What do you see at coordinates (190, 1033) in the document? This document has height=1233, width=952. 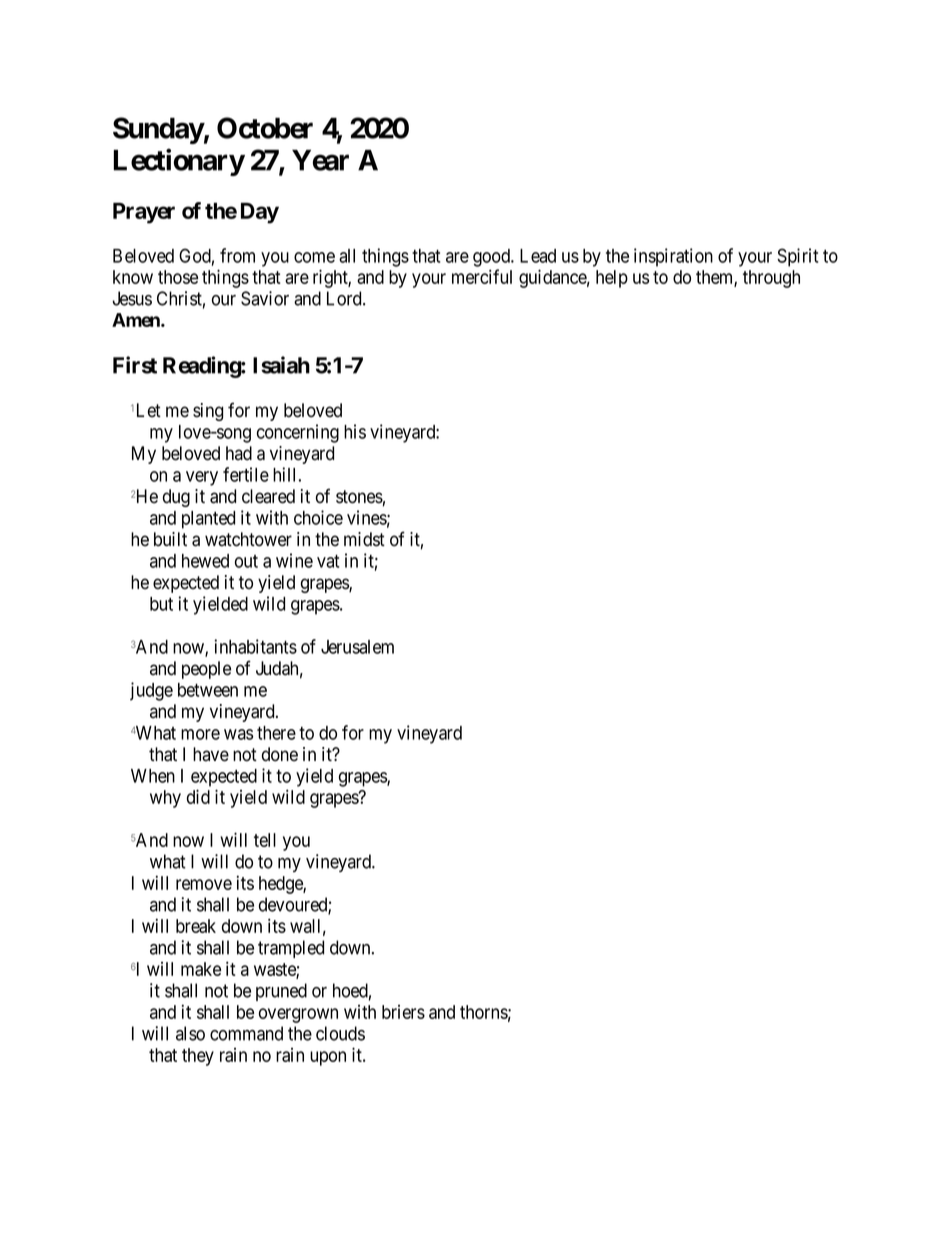 I see `also` at bounding box center [190, 1033].
